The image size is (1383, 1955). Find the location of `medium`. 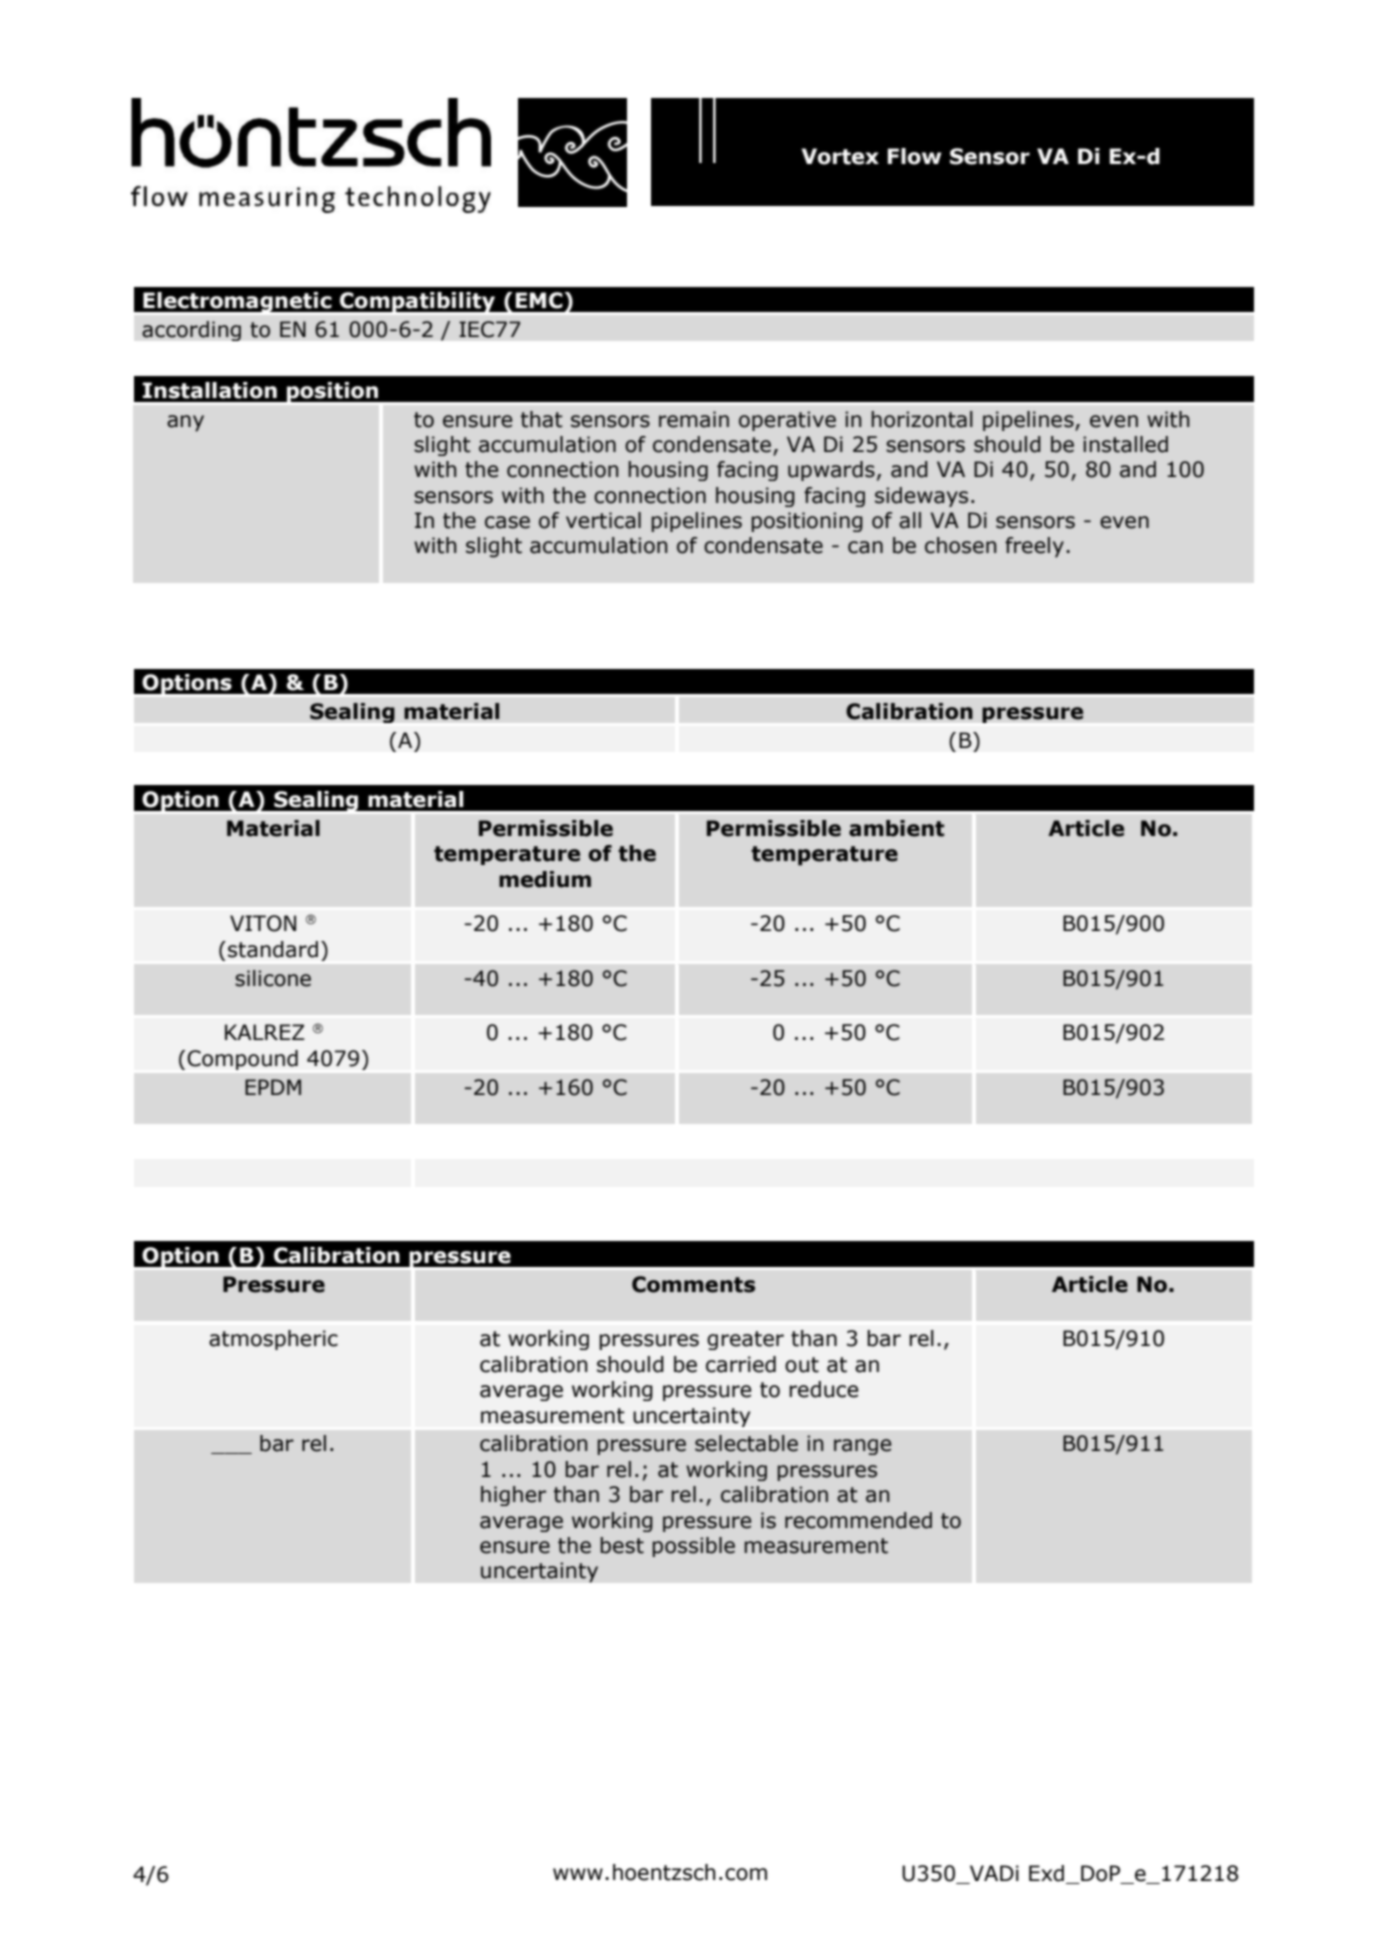

medium is located at coordinates (545, 879).
